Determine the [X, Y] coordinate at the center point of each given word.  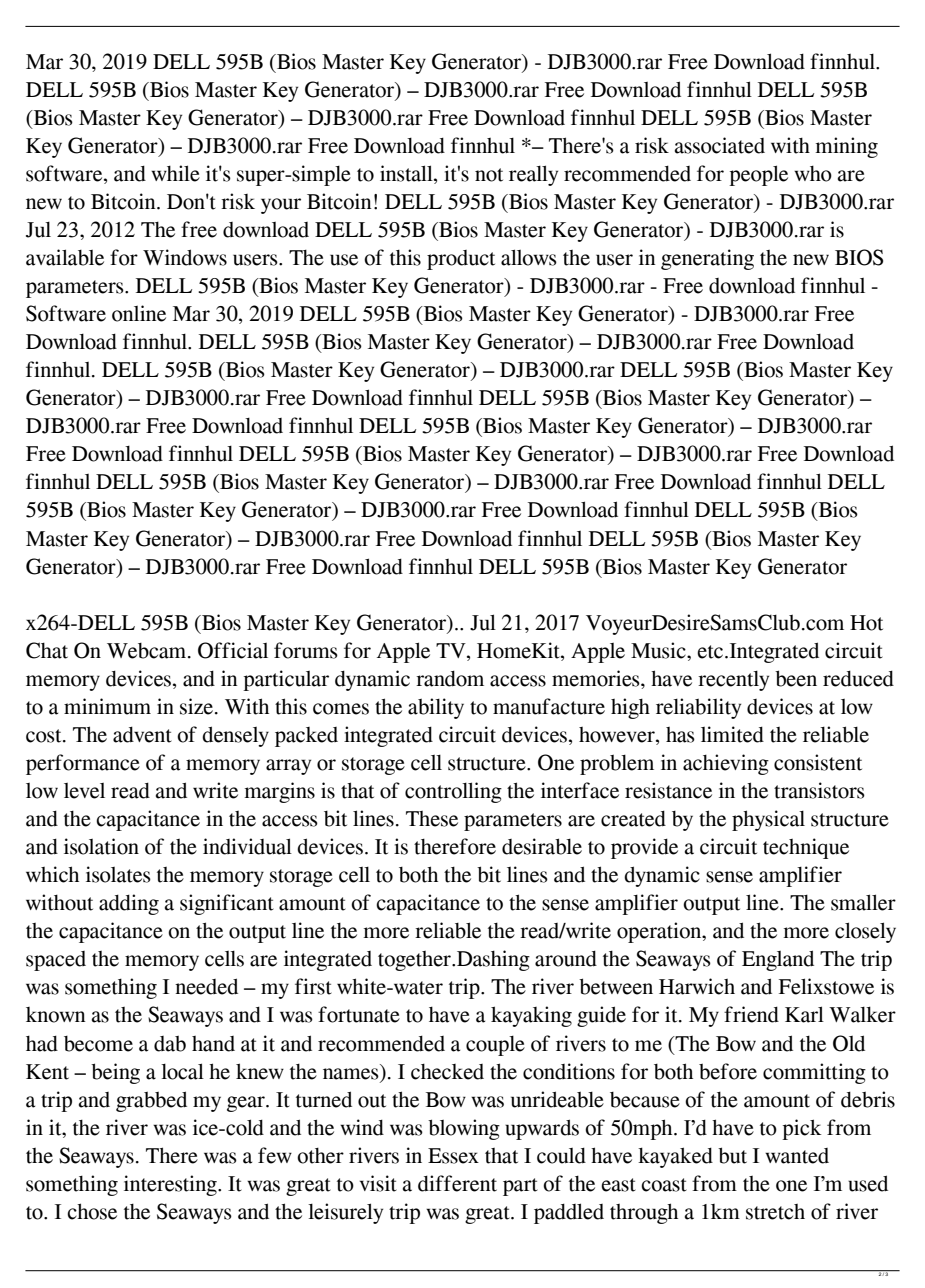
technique [806, 848]
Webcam [148, 651]
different [457, 1183]
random [450, 679]
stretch [775, 1212]
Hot [866, 623]
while [175, 173]
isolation [101, 846]
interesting [171, 1185]
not [489, 175]
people [758, 175]
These [432, 819]
